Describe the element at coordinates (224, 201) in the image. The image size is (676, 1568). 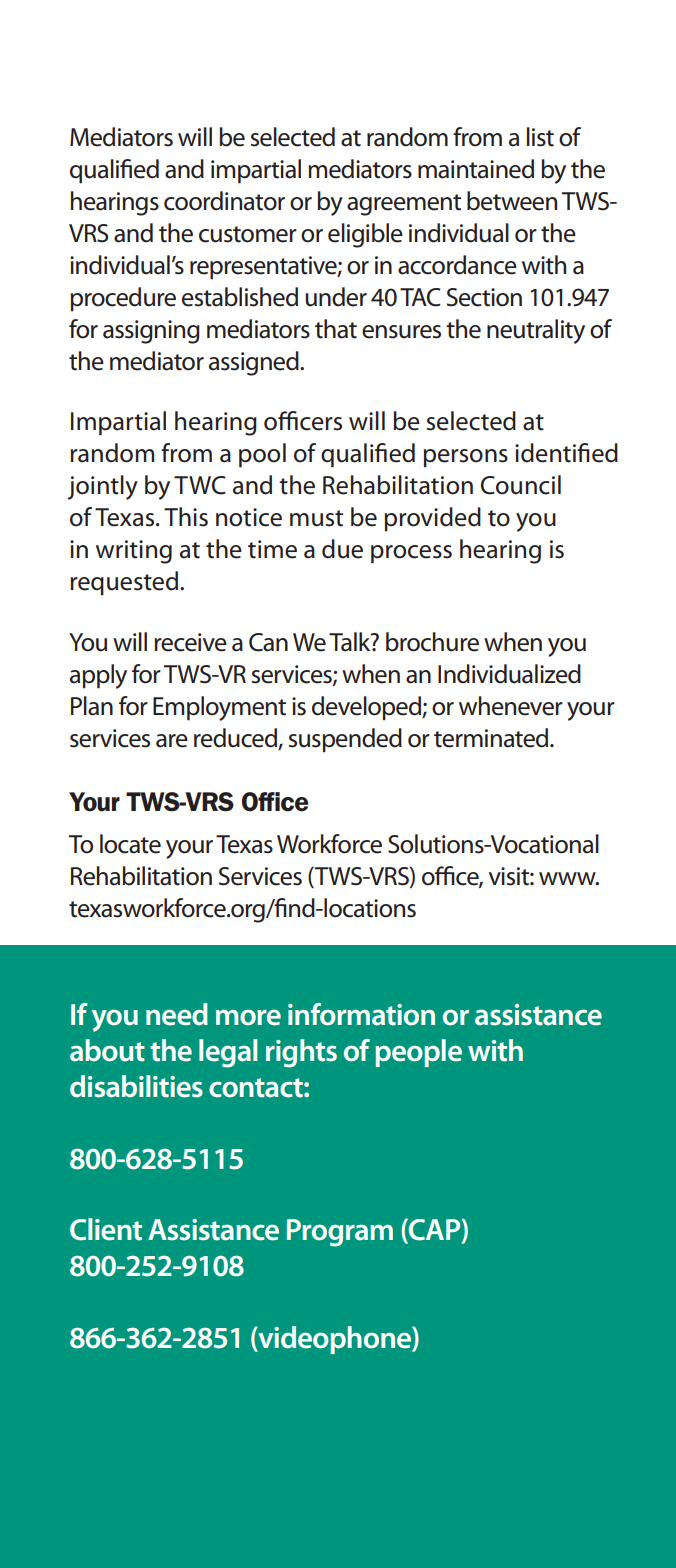
I see `coordinator` at that location.
